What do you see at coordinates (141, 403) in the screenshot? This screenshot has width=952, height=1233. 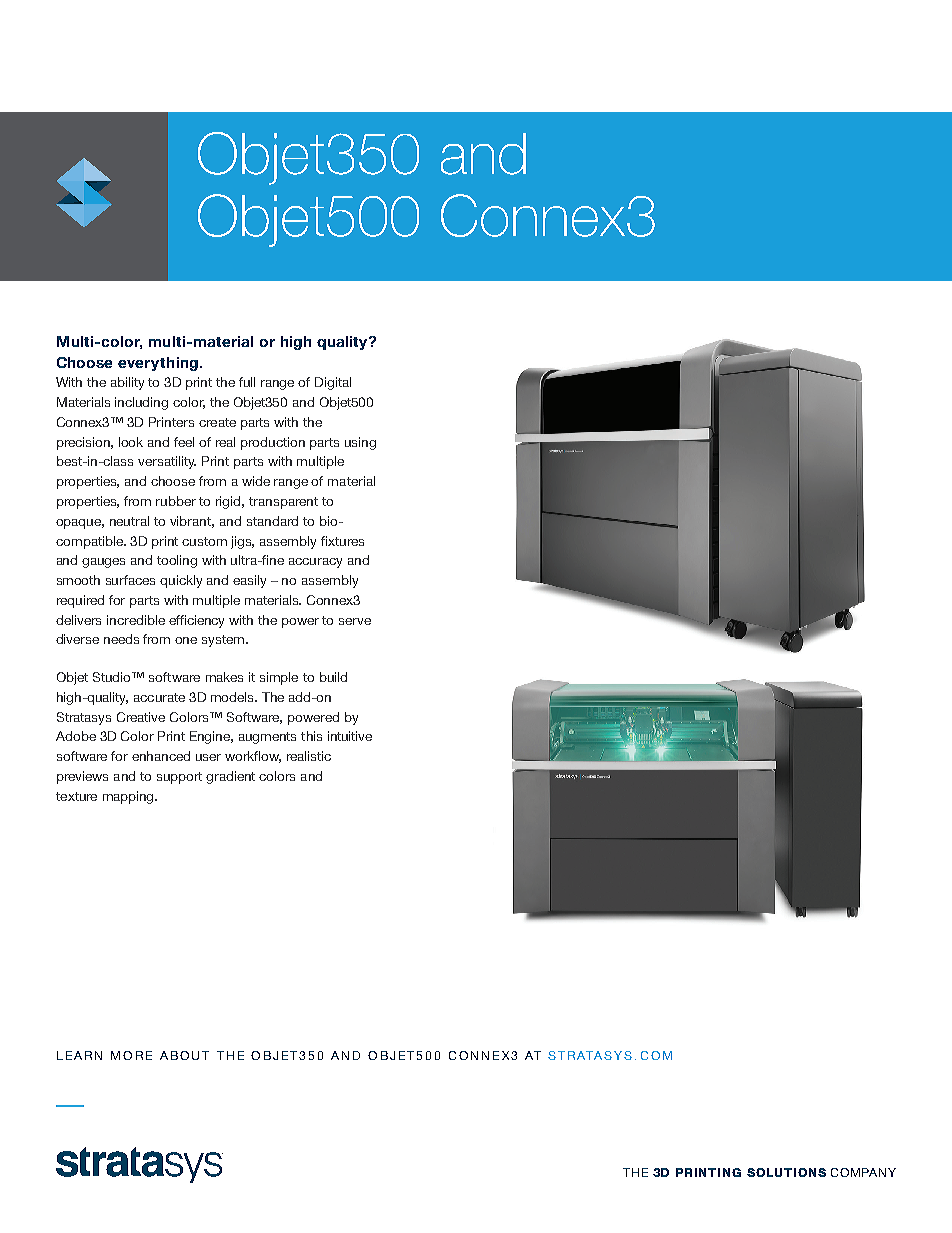 I see `including` at bounding box center [141, 403].
